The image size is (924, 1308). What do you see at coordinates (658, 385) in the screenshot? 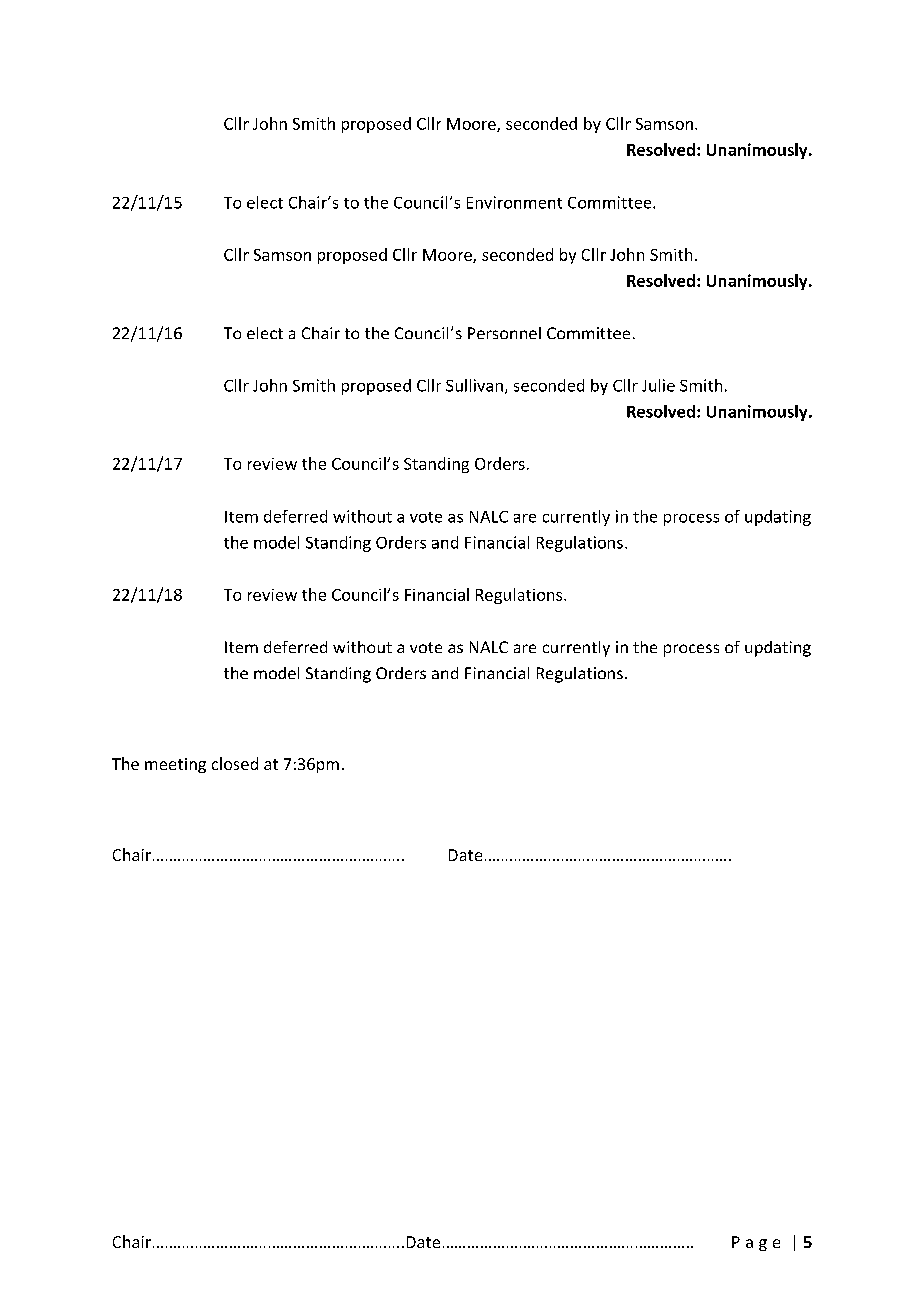
I see `Julie` at bounding box center [658, 385].
